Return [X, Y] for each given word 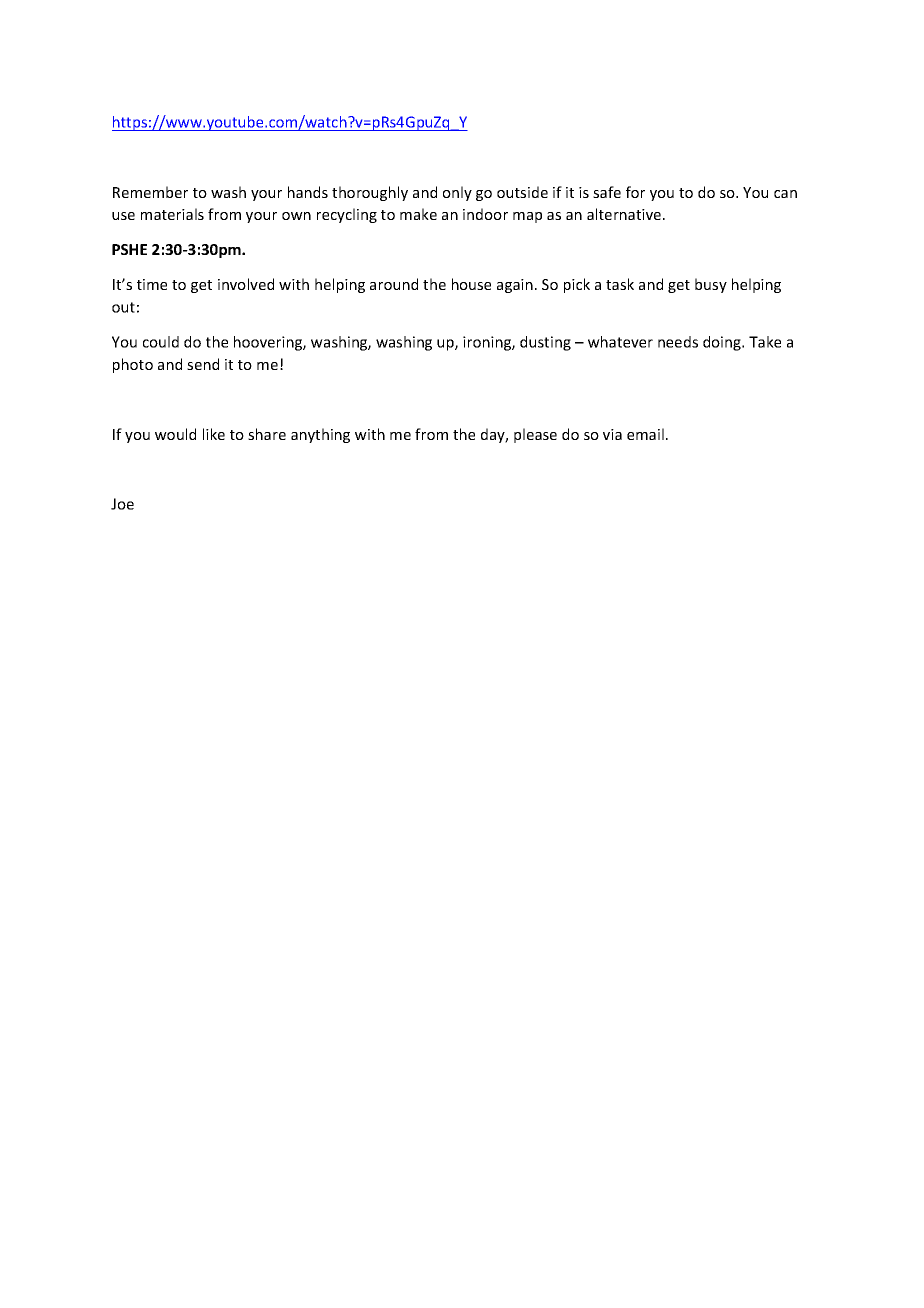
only [457, 193]
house [471, 284]
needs [678, 342]
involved [246, 284]
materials [172, 214]
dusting [545, 343]
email [645, 434]
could [161, 342]
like [214, 434]
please [535, 435]
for [635, 192]
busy [711, 285]
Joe [122, 504]
